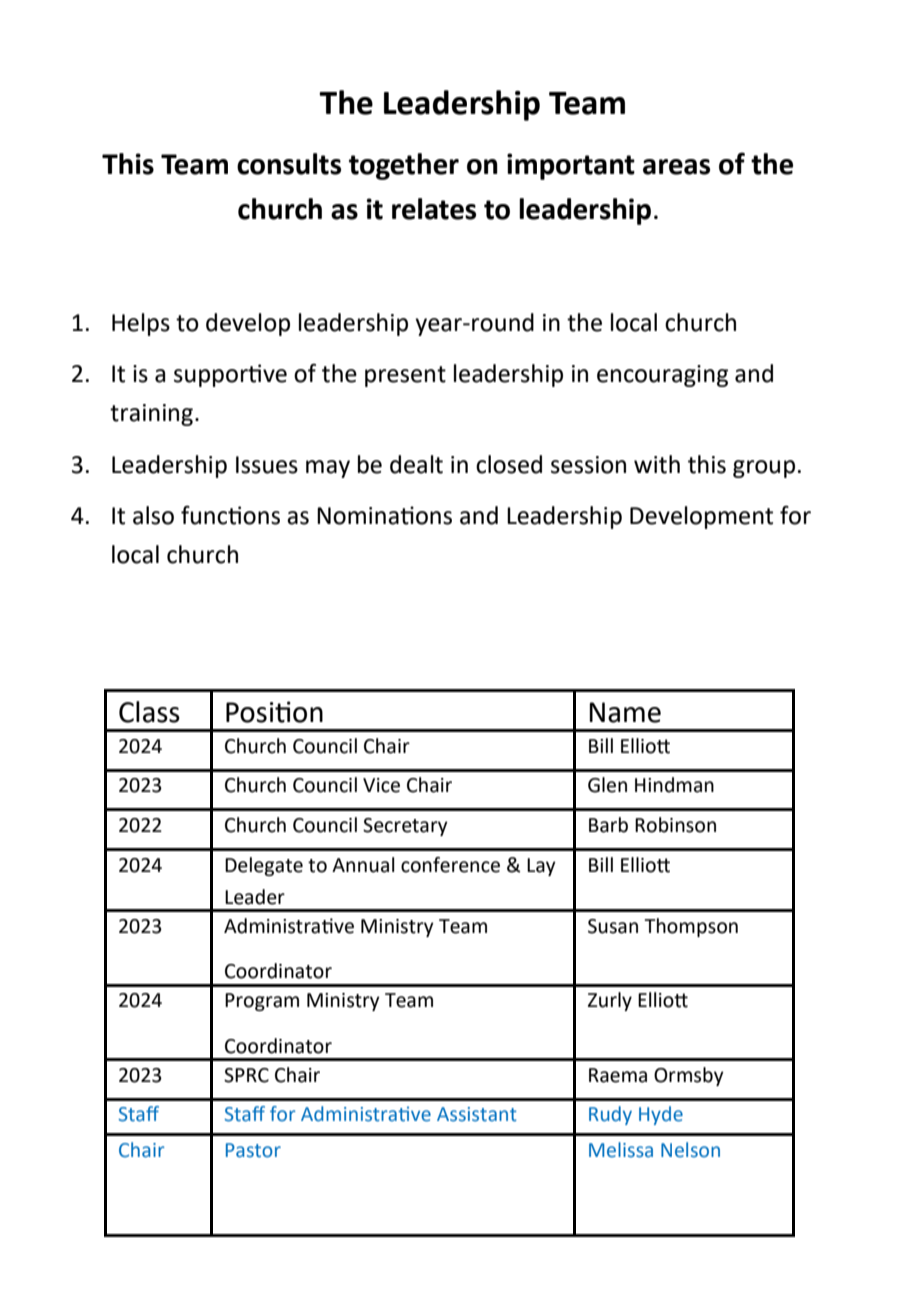  Describe the element at coordinates (405, 827) in the screenshot. I see `Secretary` at that location.
